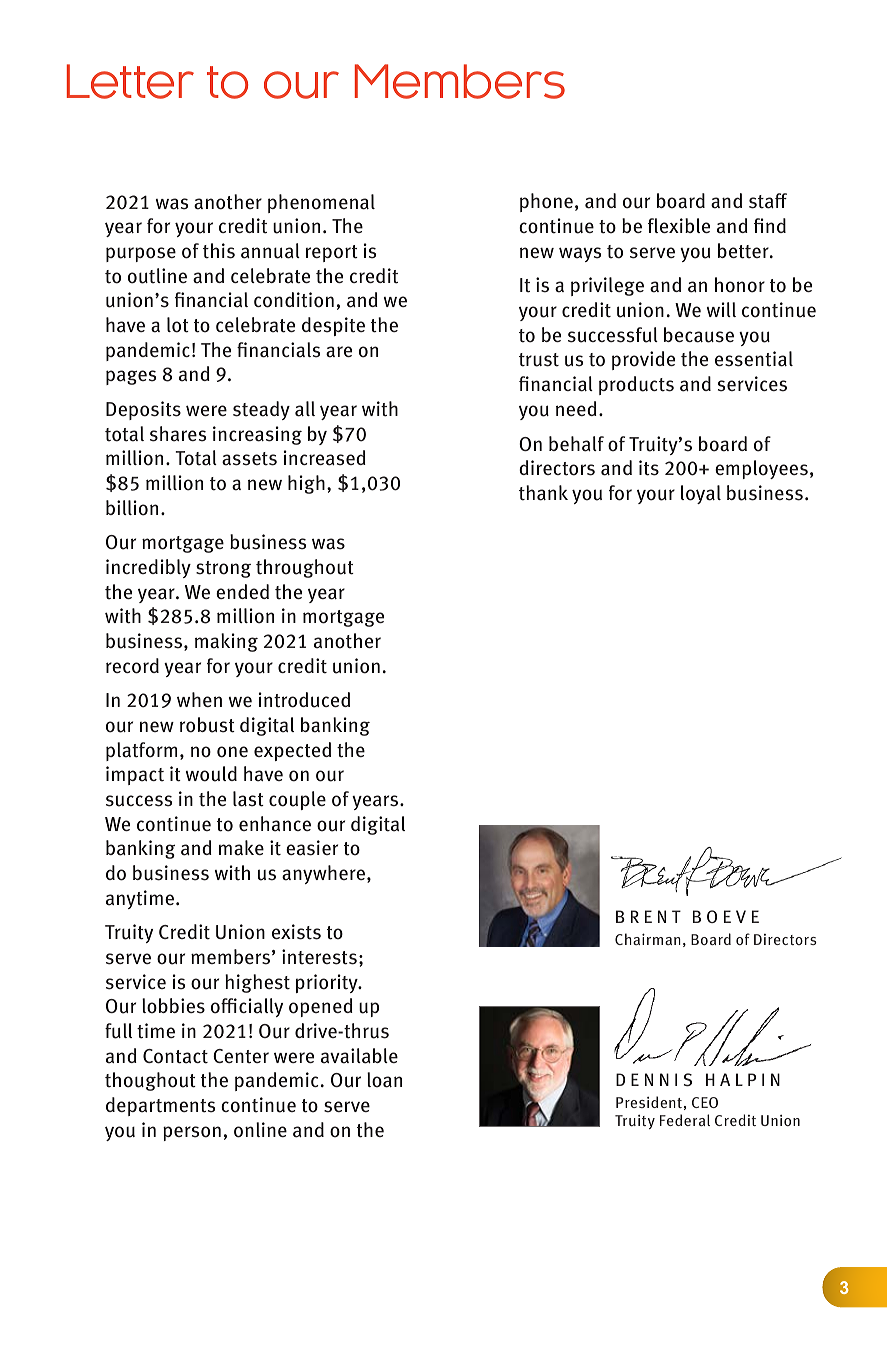  Describe the element at coordinates (160, 1106) in the screenshot. I see `departments` at that location.
